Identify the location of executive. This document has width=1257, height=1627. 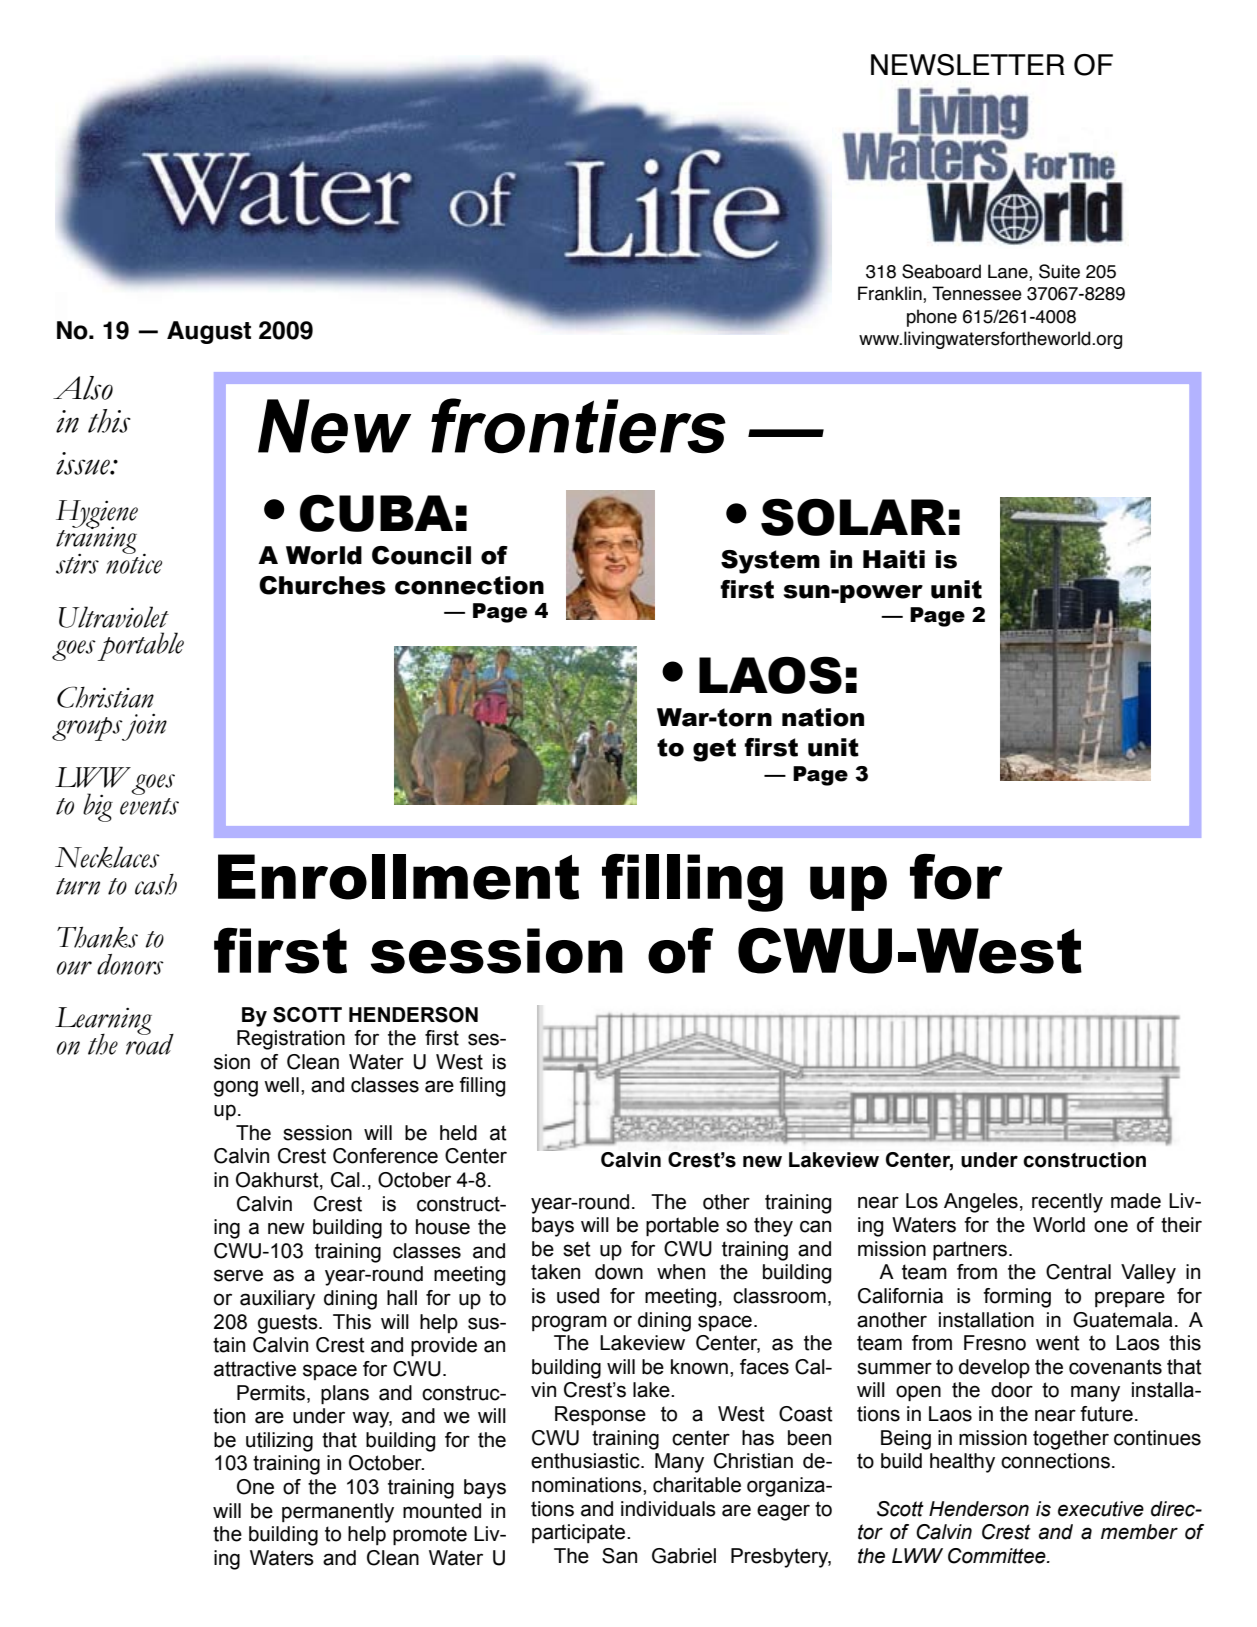
(1101, 1509).
